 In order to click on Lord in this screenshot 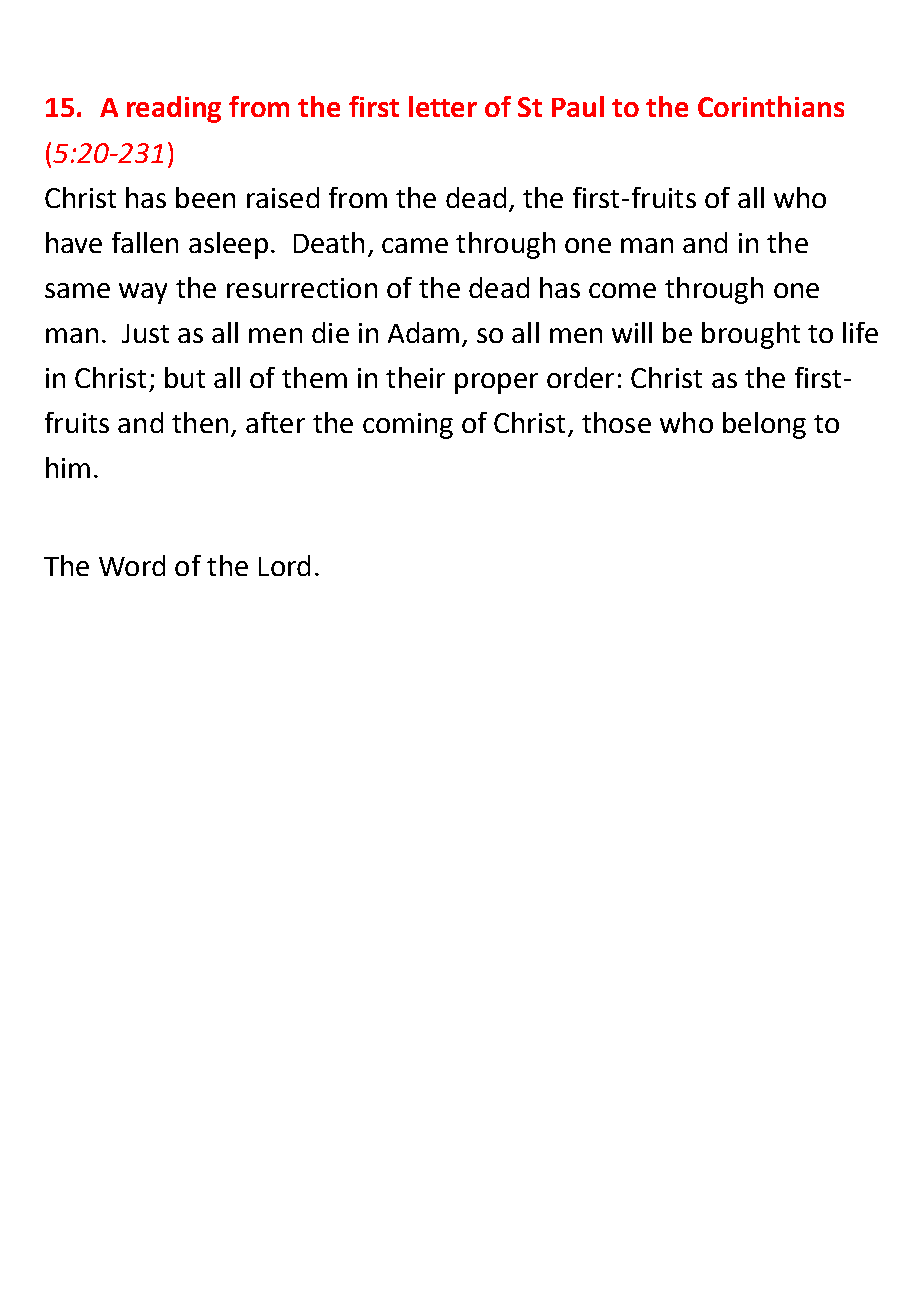, I will do `click(284, 565)`.
